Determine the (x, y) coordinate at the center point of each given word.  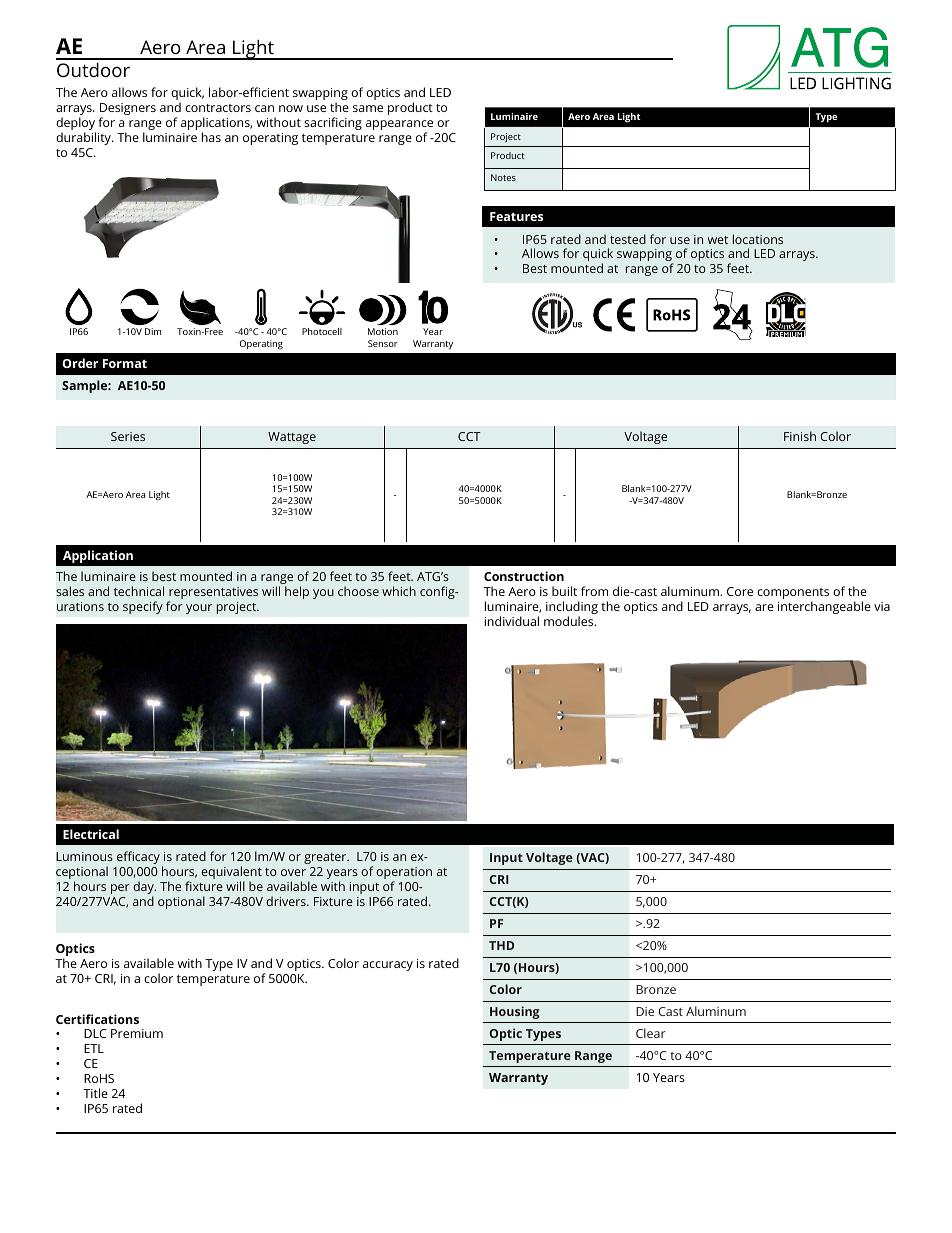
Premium (137, 1033)
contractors (218, 108)
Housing (515, 1012)
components (793, 595)
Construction (524, 576)
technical (139, 591)
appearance (399, 126)
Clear (651, 1033)
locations (758, 239)
